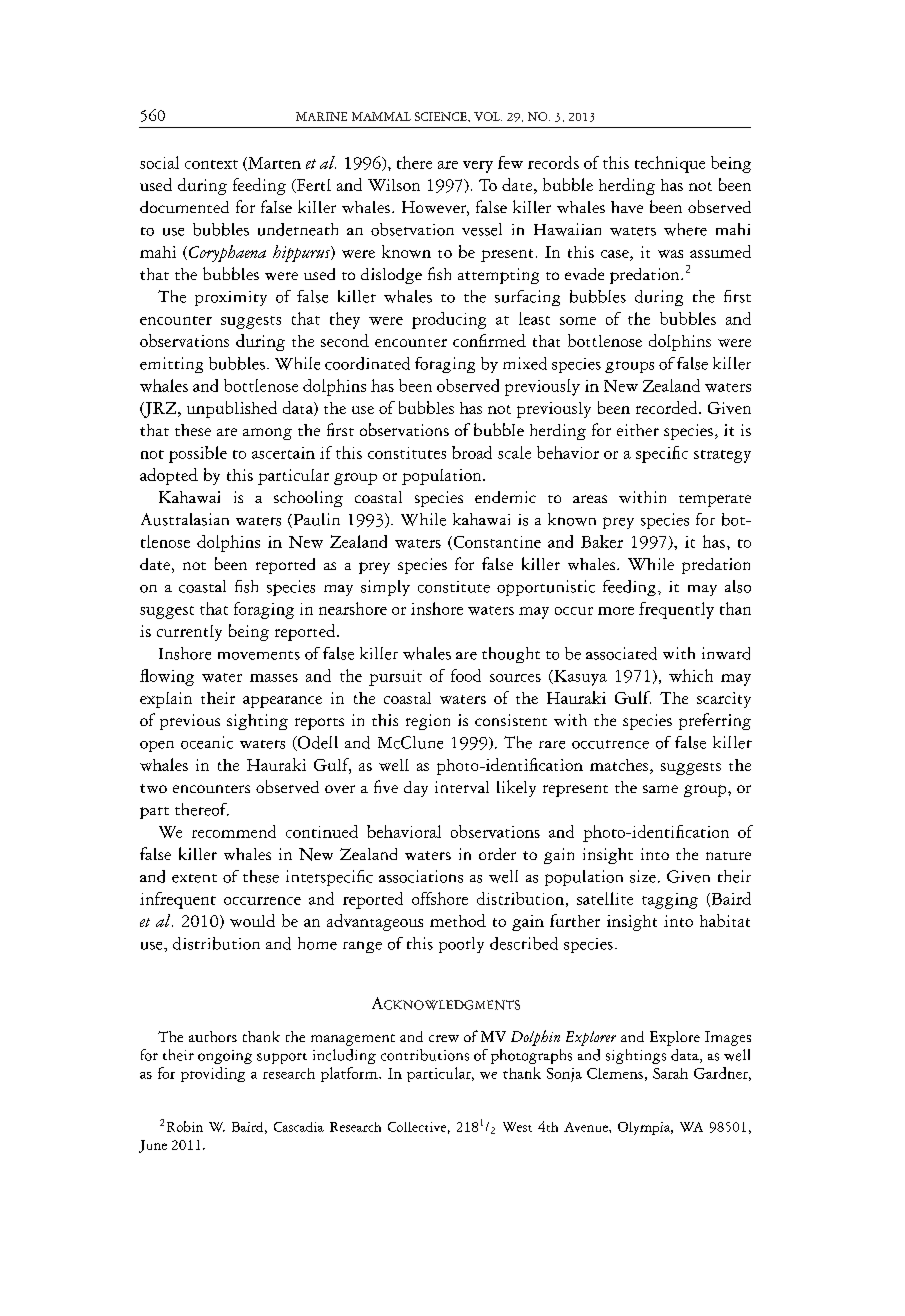 The height and width of the screenshot is (1316, 905). Describe the element at coordinates (425, 1055) in the screenshot. I see `contributions` at that location.
